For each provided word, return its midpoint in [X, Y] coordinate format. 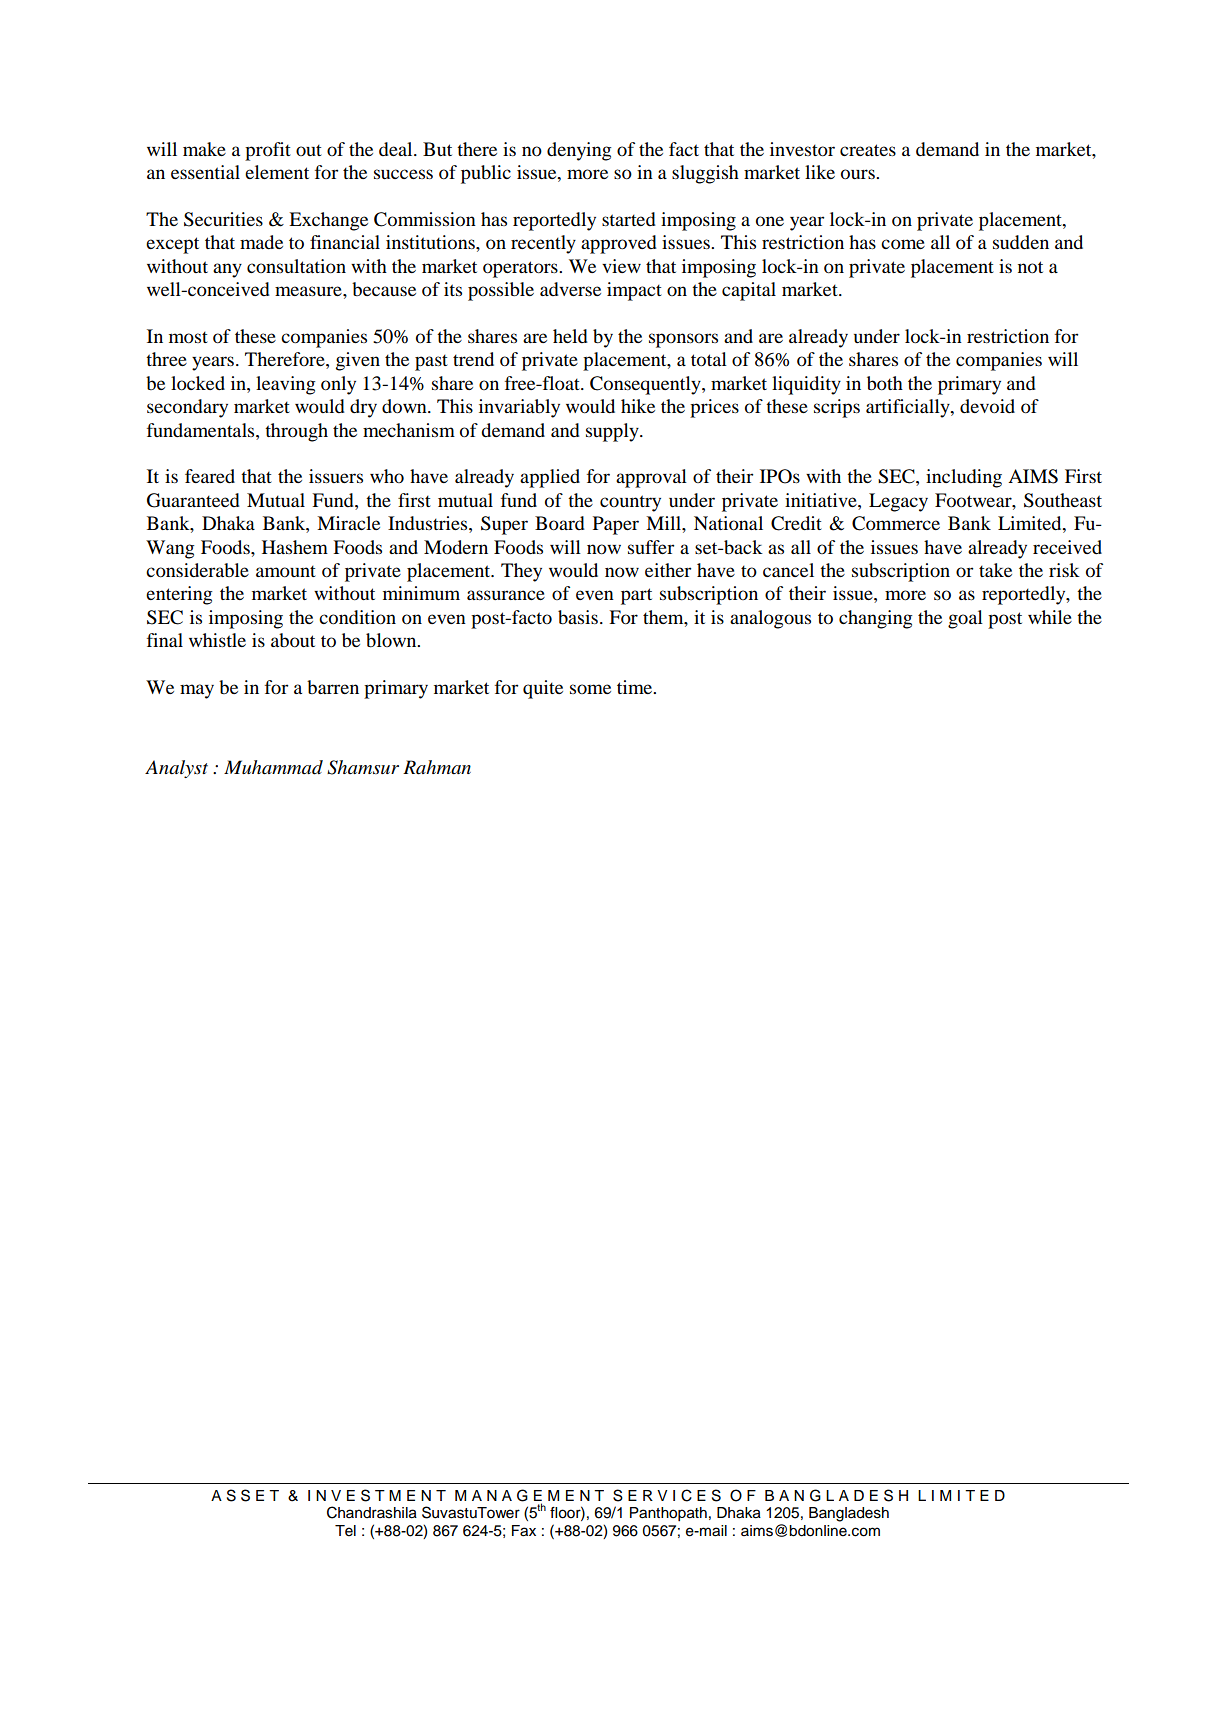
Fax [524, 1531]
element [277, 172]
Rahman [437, 767]
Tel [345, 1531]
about [293, 640]
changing [875, 619]
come [903, 244]
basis [578, 617]
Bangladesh [849, 1514]
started [629, 219]
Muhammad [273, 767]
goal [965, 619]
